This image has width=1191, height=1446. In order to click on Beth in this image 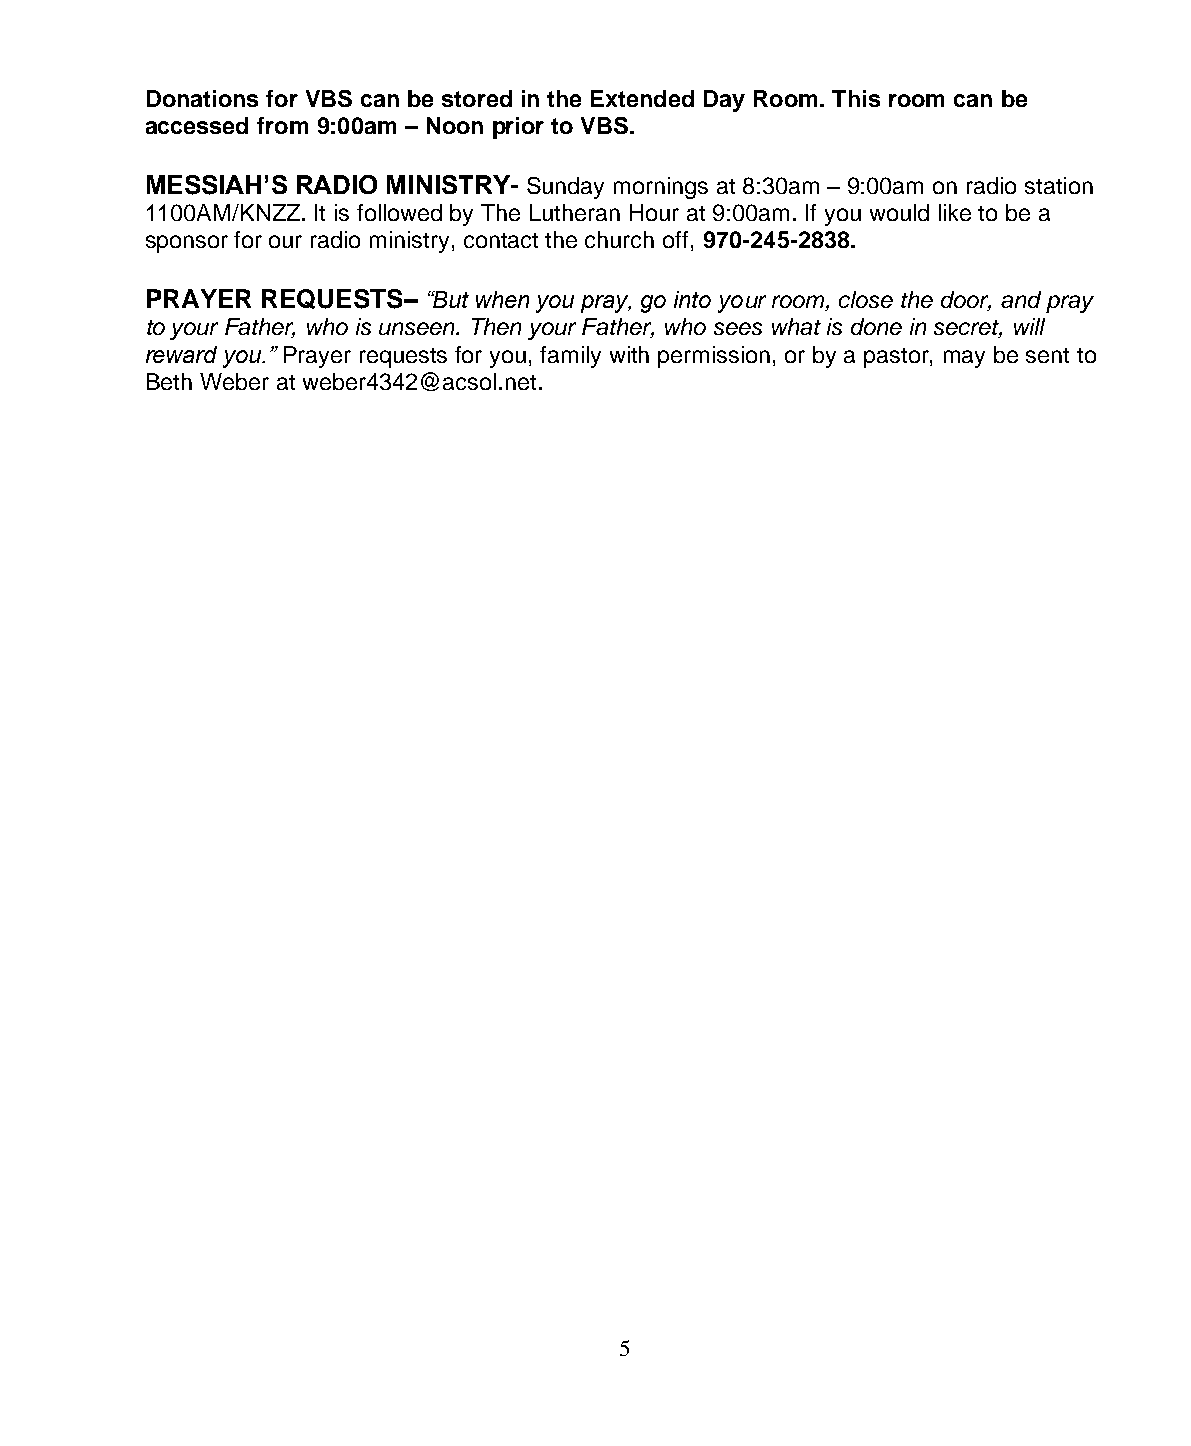, I will do `click(169, 381)`.
